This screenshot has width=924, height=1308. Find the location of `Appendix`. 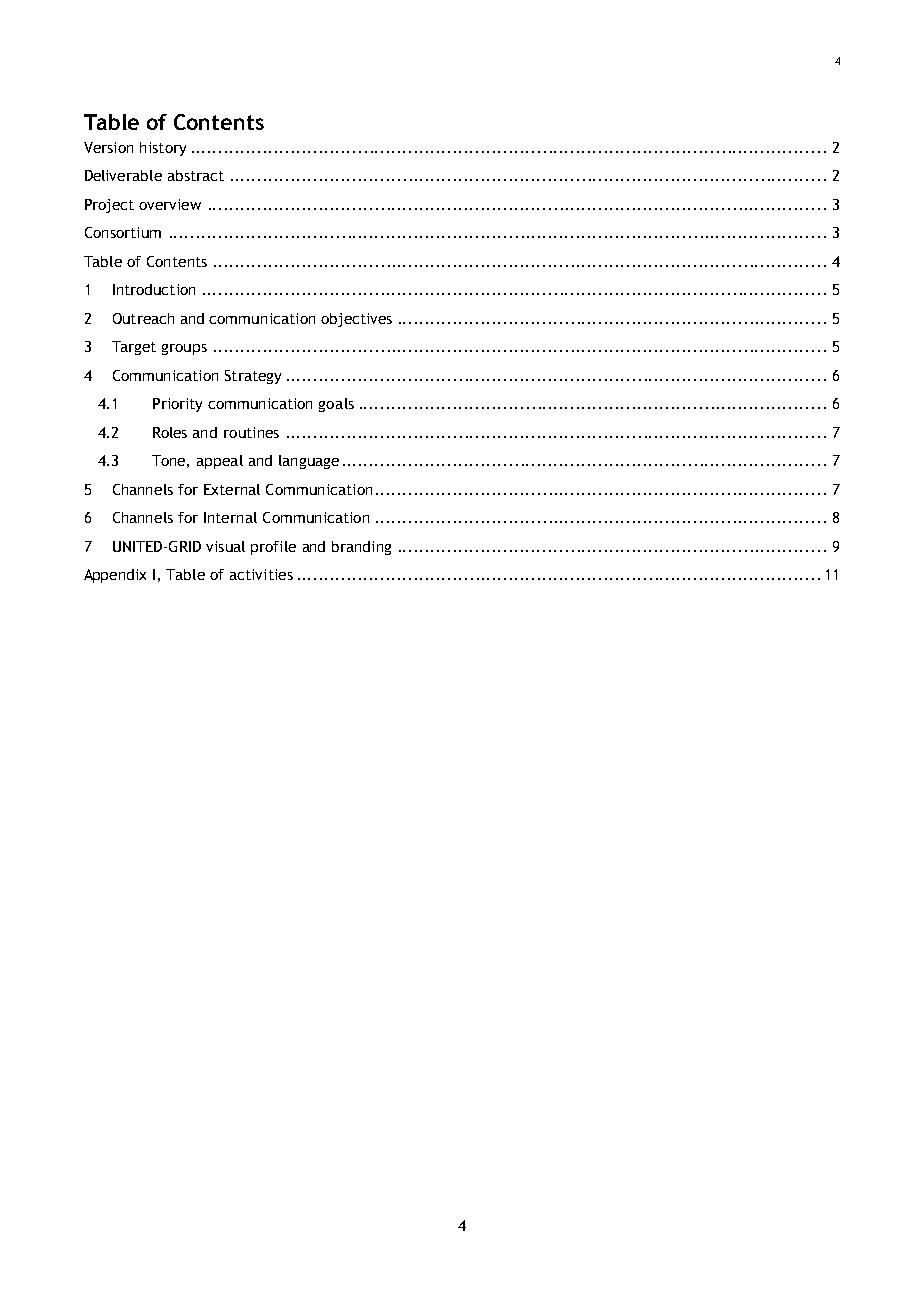

Appendix is located at coordinates (115, 576).
